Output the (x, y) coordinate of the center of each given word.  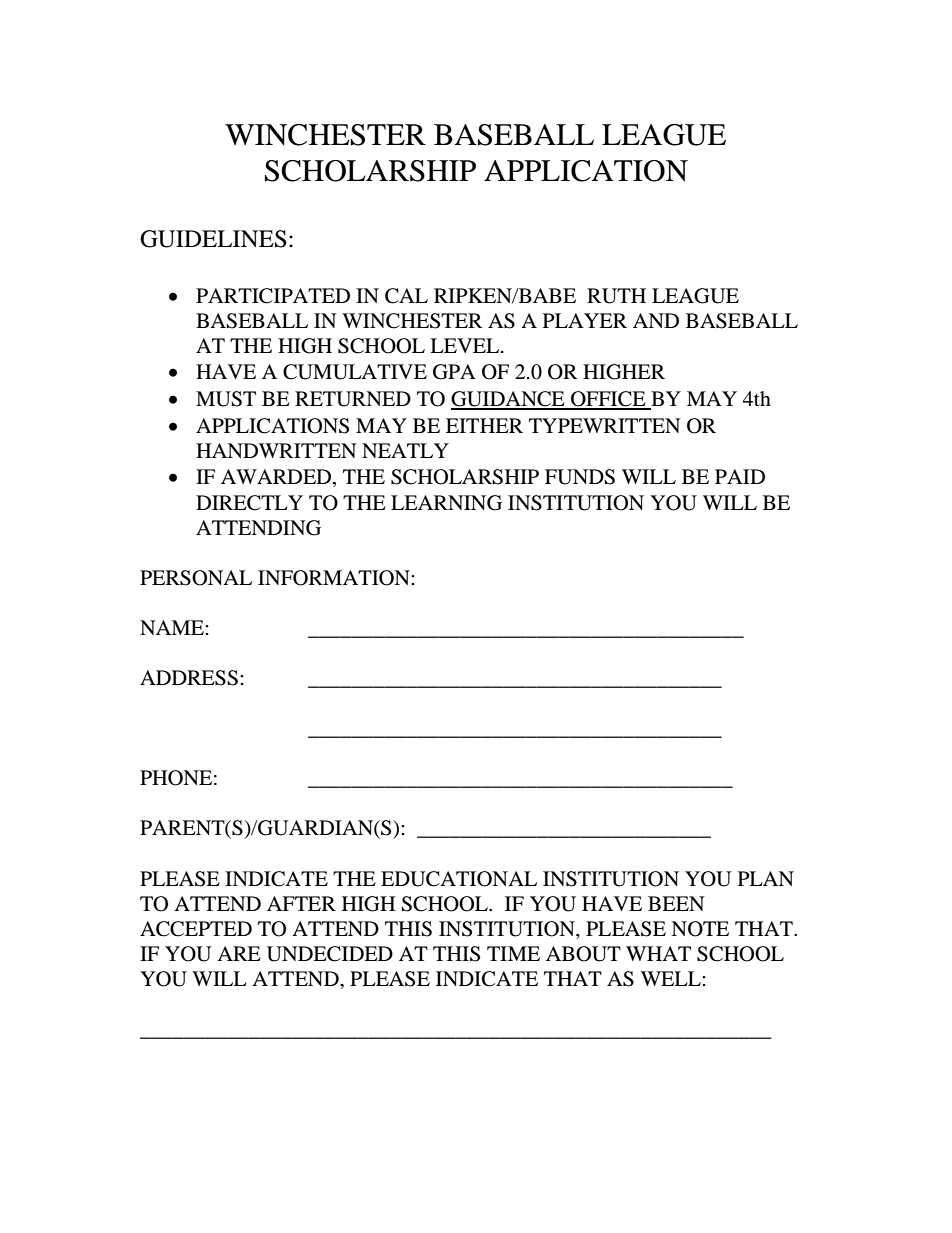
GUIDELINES (213, 239)
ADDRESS (189, 678)
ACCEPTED (196, 929)
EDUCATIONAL (459, 879)
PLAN (766, 878)
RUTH (616, 296)
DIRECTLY (249, 503)
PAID (740, 476)
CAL (406, 296)
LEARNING (446, 503)
